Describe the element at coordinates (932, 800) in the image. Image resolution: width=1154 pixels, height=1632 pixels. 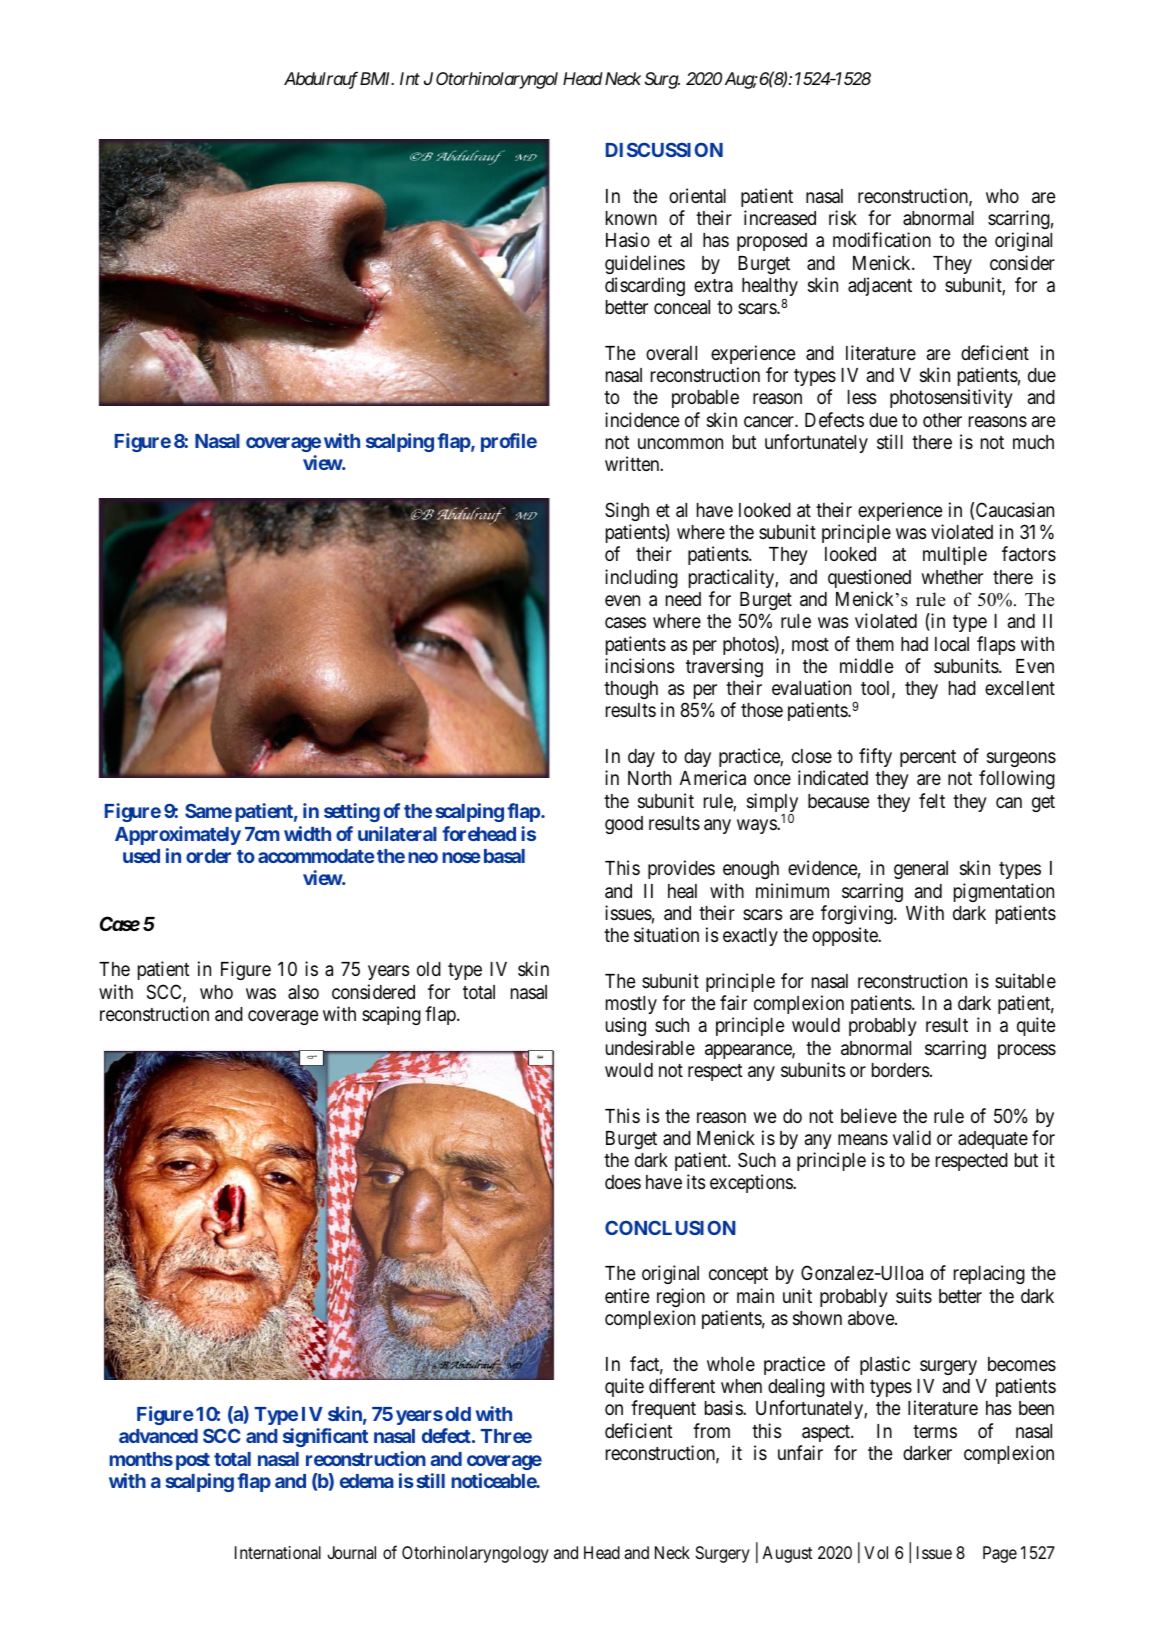
I see `felt` at that location.
